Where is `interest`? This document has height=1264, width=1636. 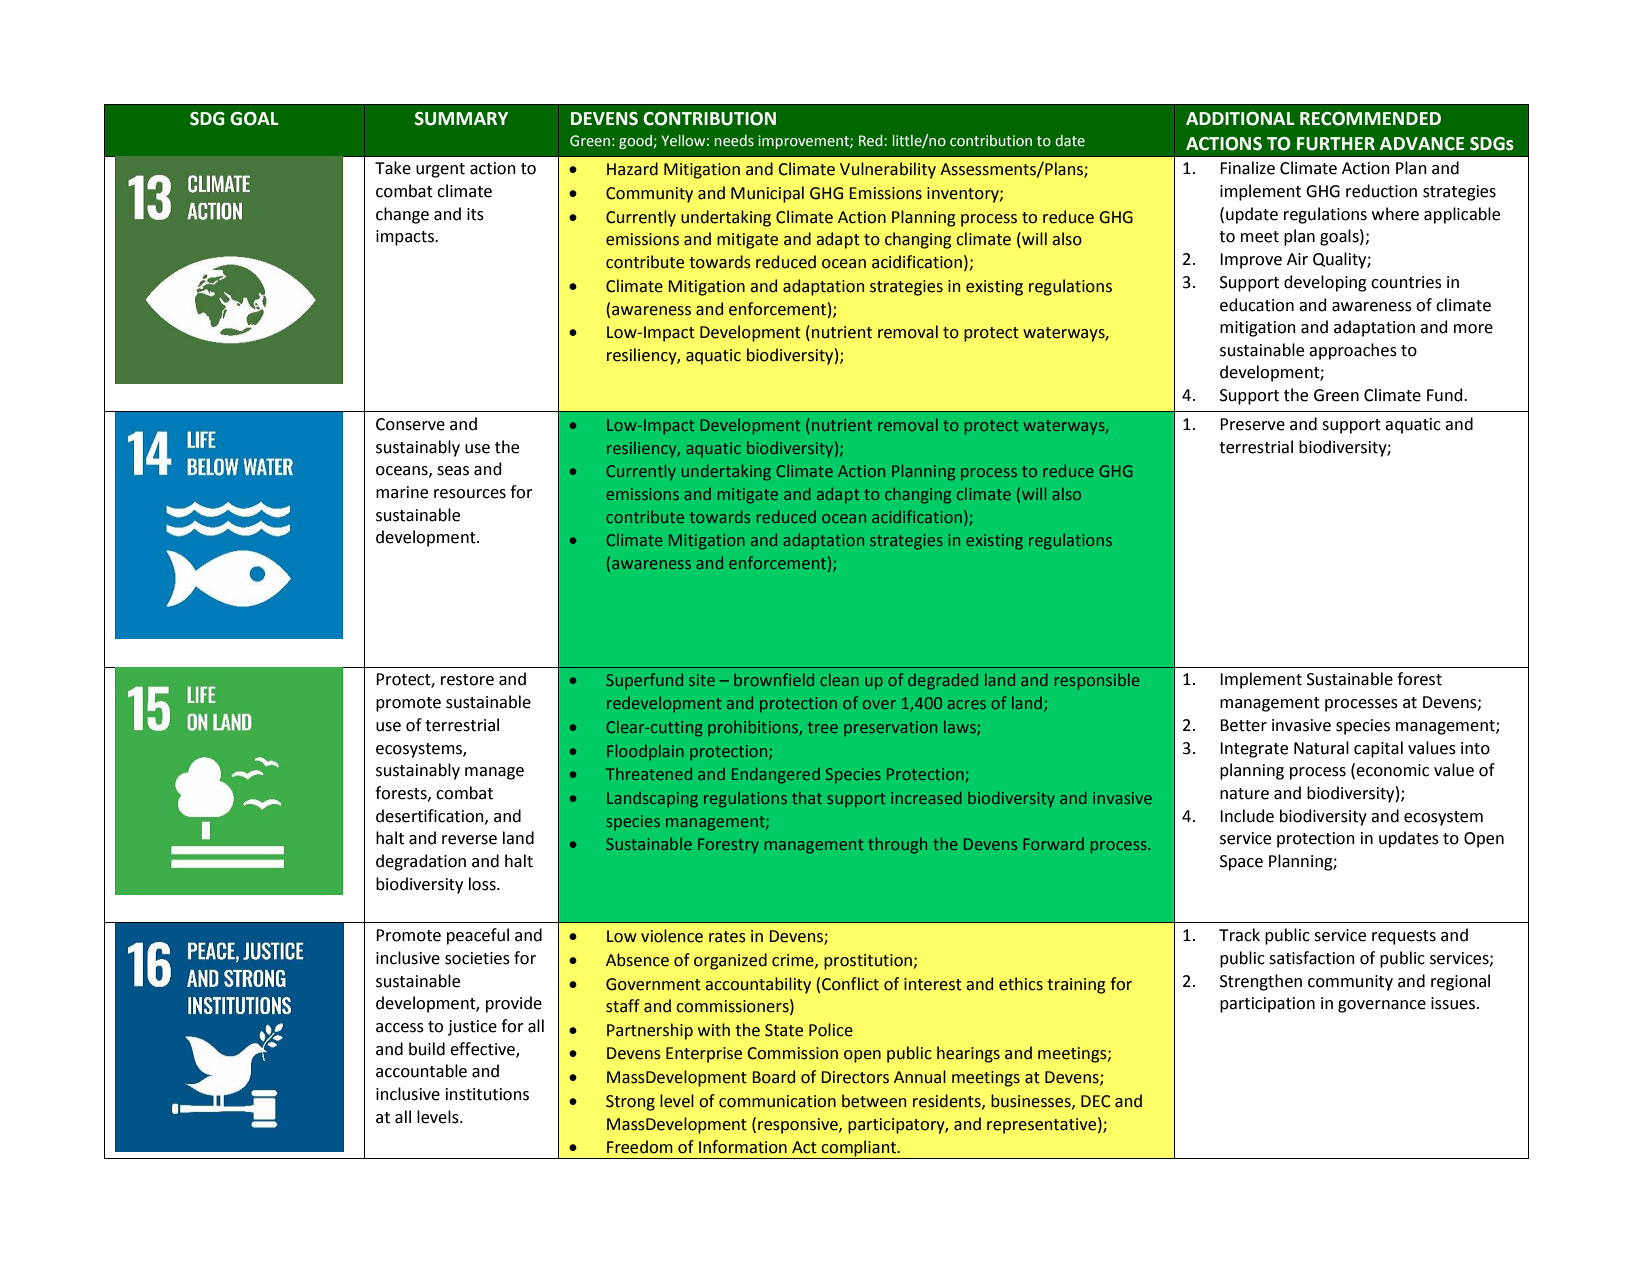 interest is located at coordinates (933, 984).
